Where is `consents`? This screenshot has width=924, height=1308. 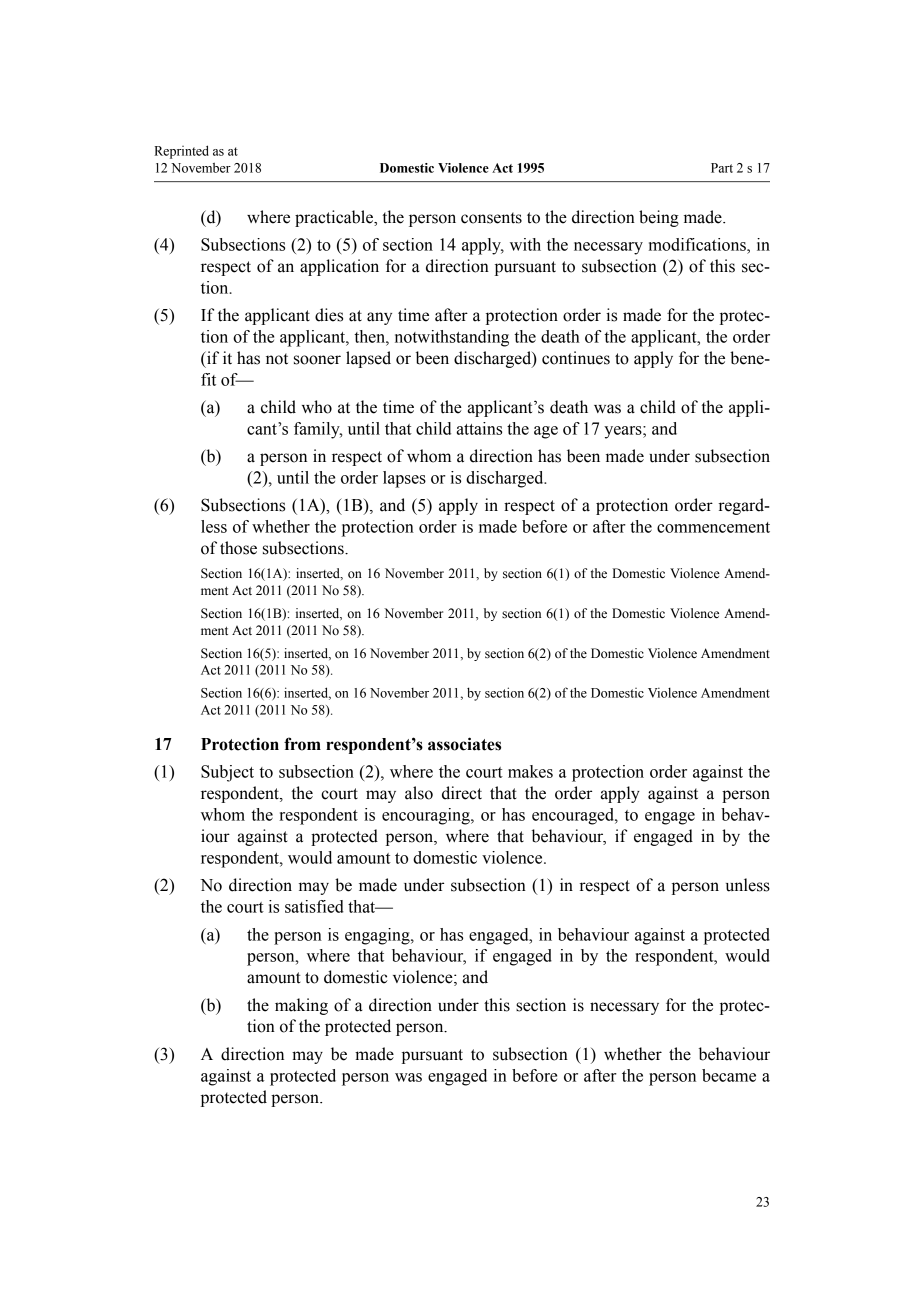 consents is located at coordinates (491, 218).
